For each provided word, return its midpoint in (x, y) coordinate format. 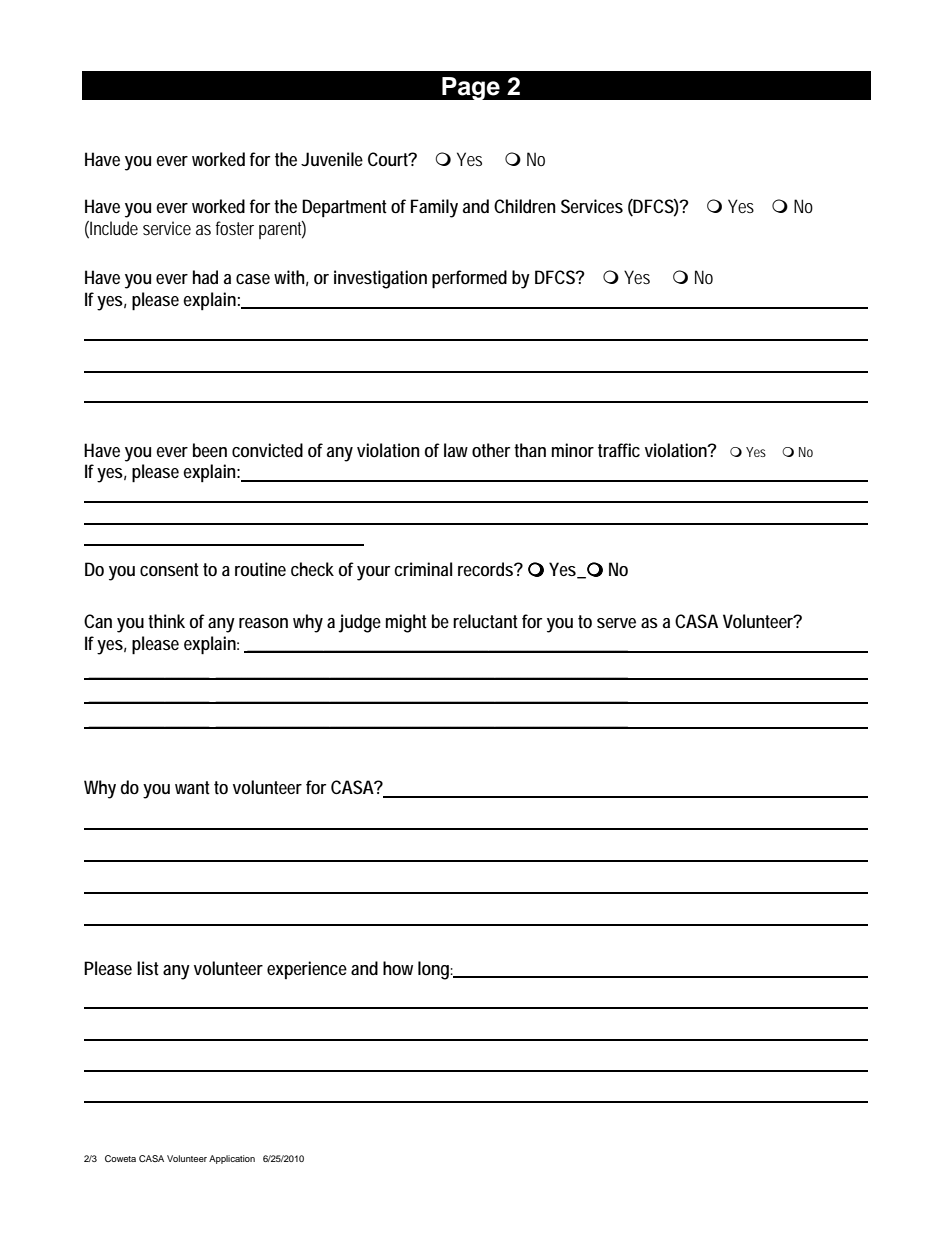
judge (359, 623)
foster (234, 228)
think (166, 621)
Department (344, 208)
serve (616, 623)
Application (232, 1159)
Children (525, 206)
